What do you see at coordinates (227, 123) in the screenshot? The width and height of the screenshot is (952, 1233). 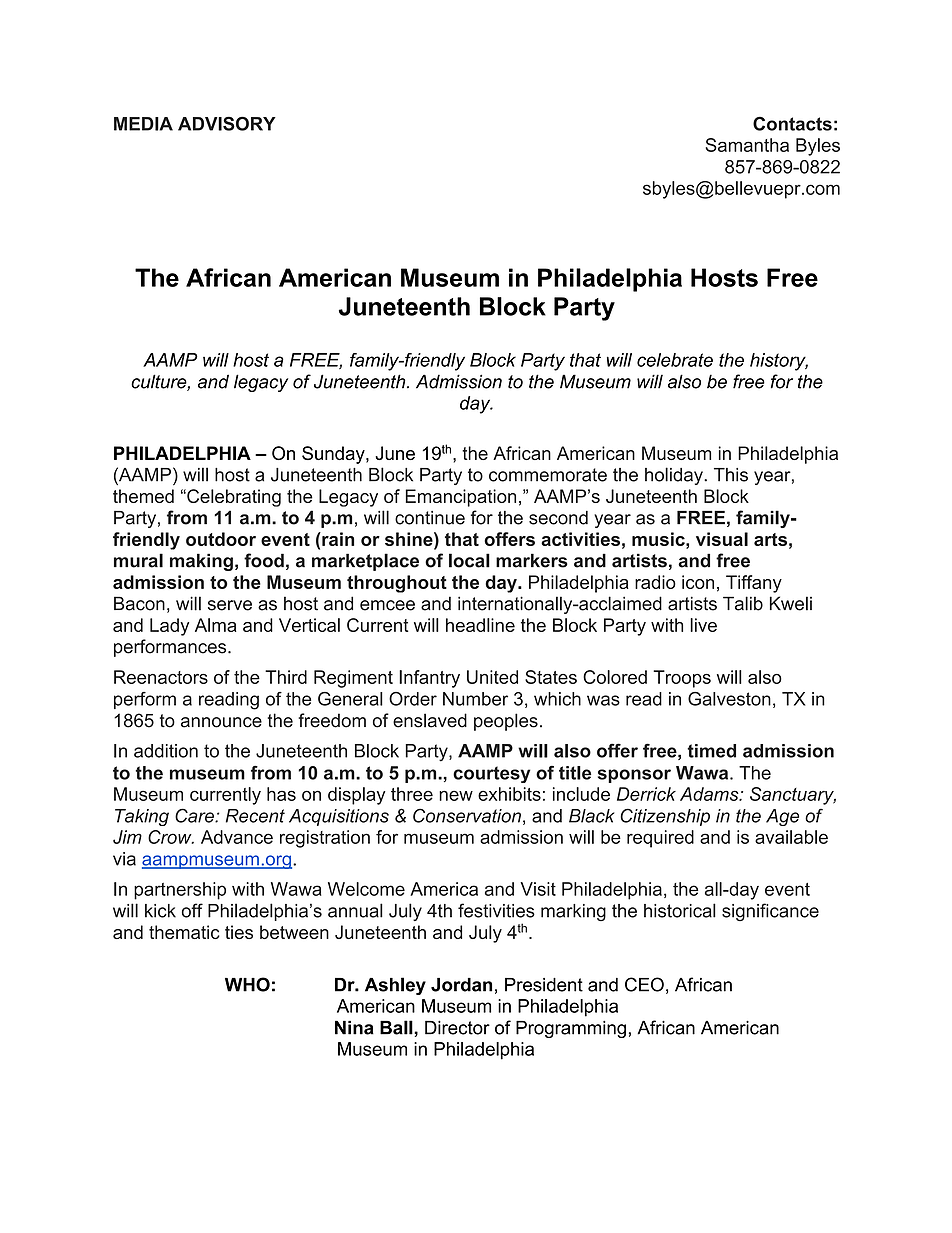 I see `ADVISORY` at bounding box center [227, 123].
